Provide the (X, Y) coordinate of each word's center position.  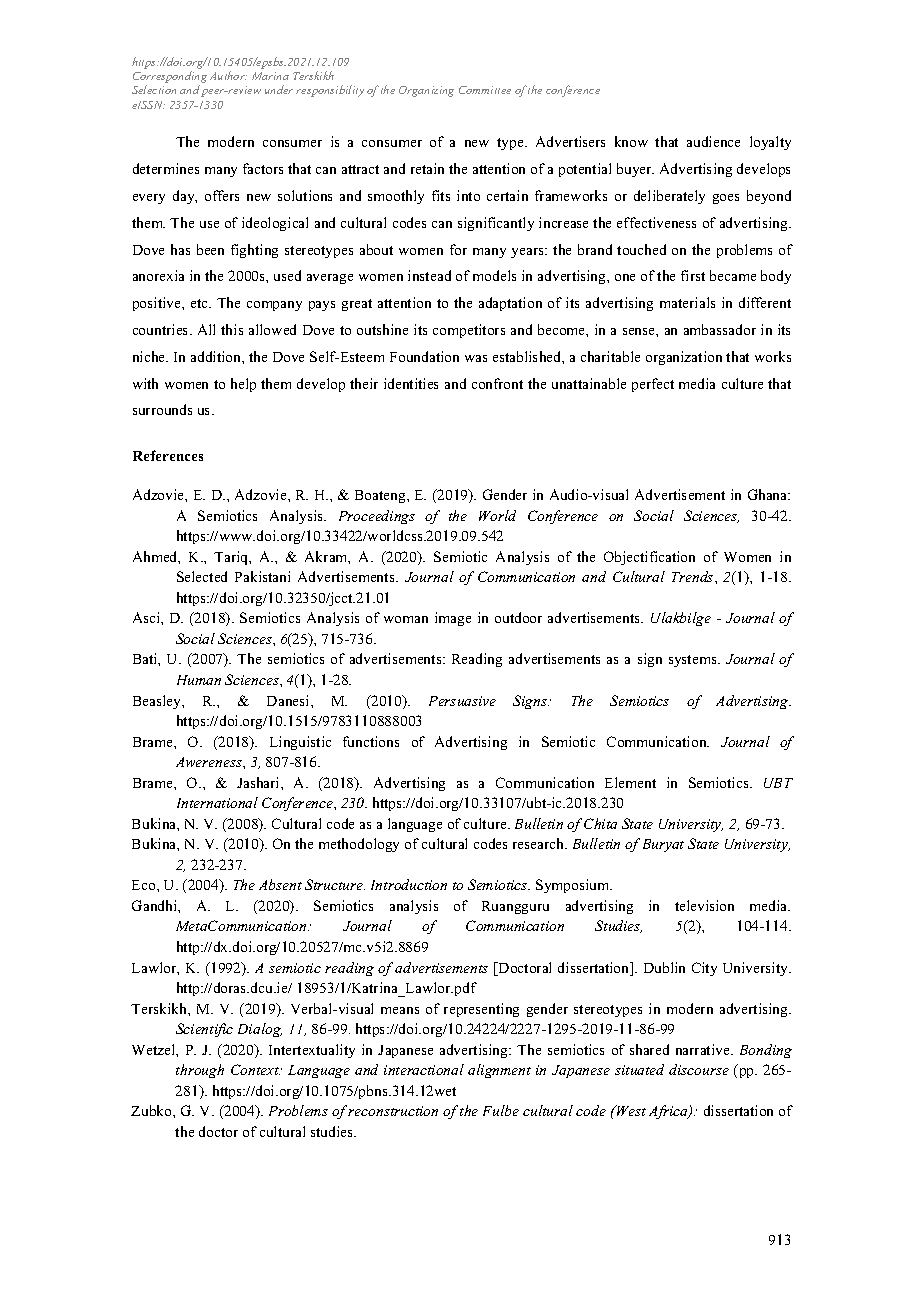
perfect (653, 385)
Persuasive (462, 701)
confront (497, 383)
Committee (485, 90)
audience (713, 141)
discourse (699, 1069)
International (217, 802)
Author (228, 75)
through (200, 1071)
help (243, 385)
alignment (499, 1071)
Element (630, 782)
